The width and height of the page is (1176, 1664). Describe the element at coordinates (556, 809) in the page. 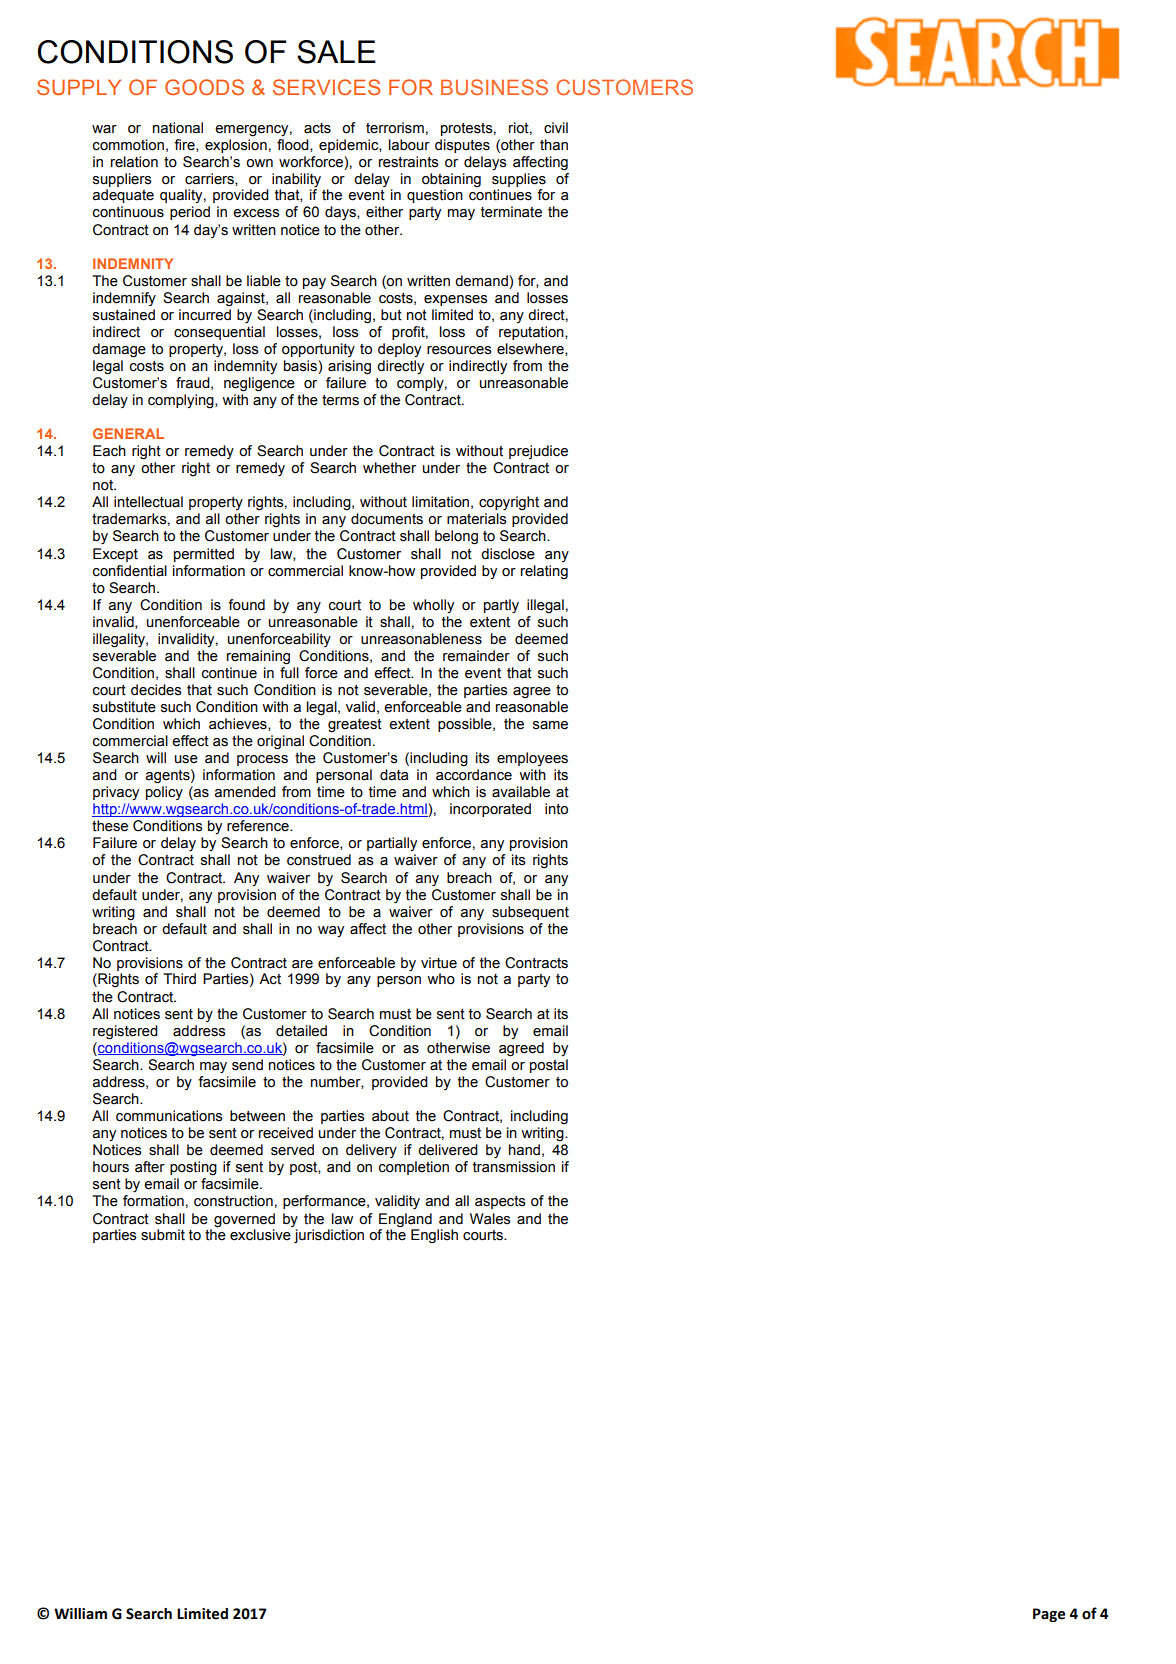

I see `into` at that location.
